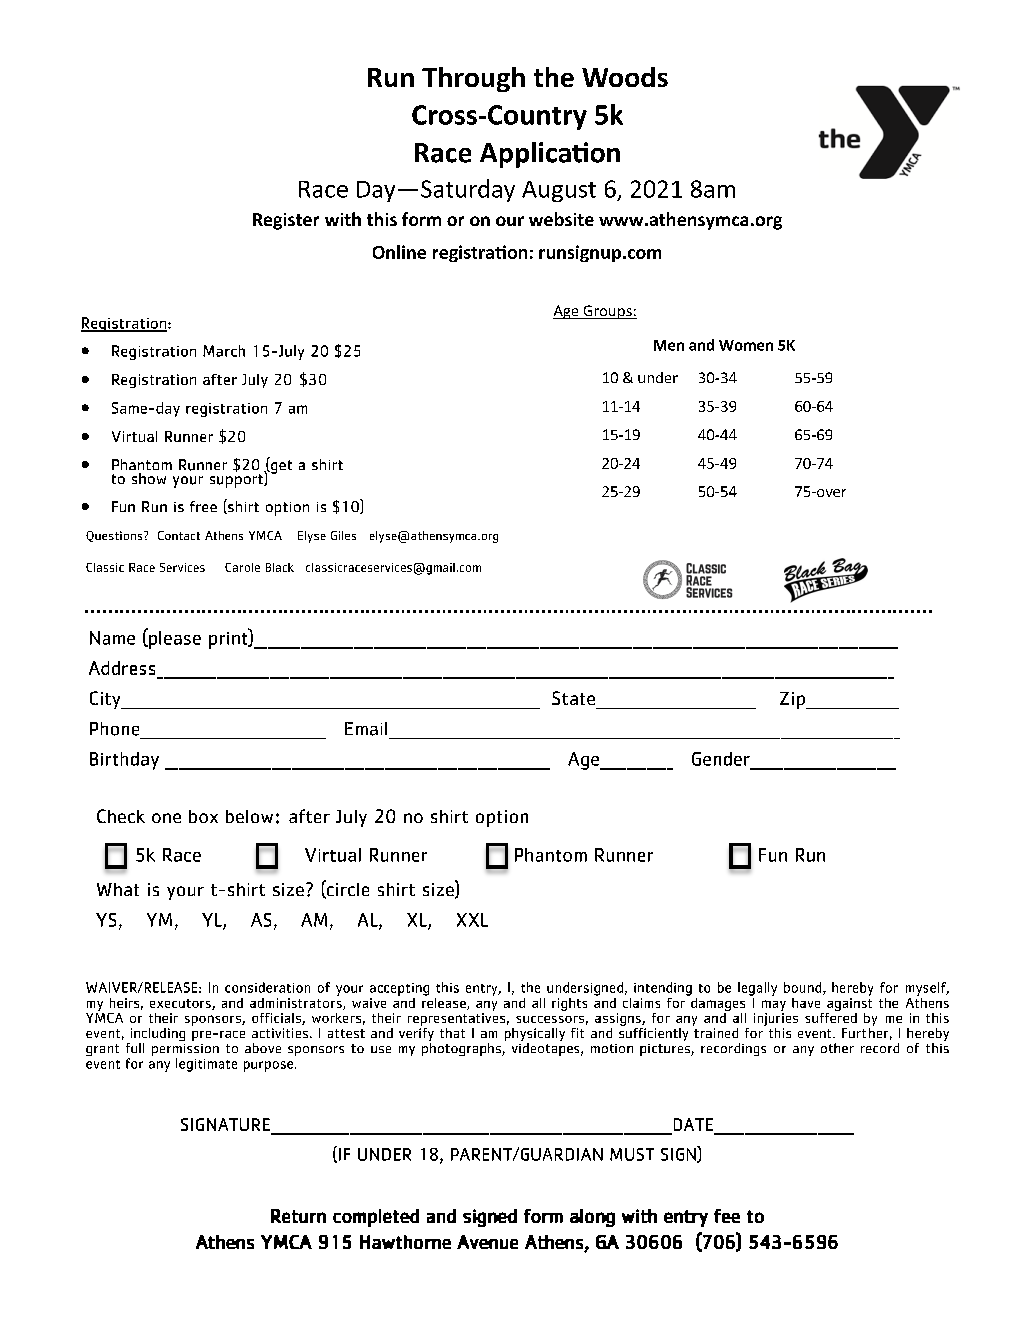 The height and width of the screenshot is (1325, 1024). I want to click on Woods, so click(625, 77).
